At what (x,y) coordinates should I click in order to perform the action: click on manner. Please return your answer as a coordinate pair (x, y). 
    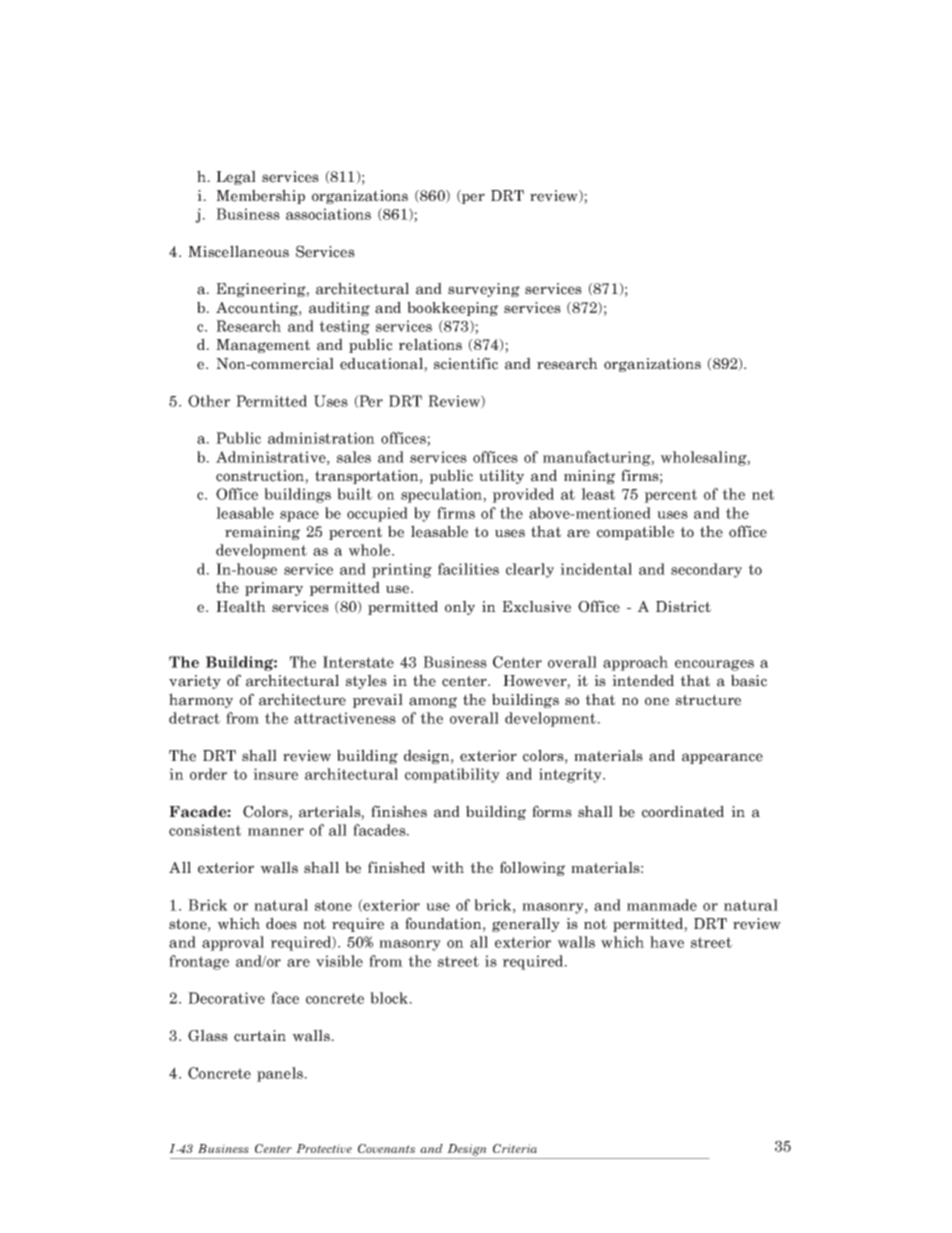
    Looking at the image, I should click on (276, 832).
